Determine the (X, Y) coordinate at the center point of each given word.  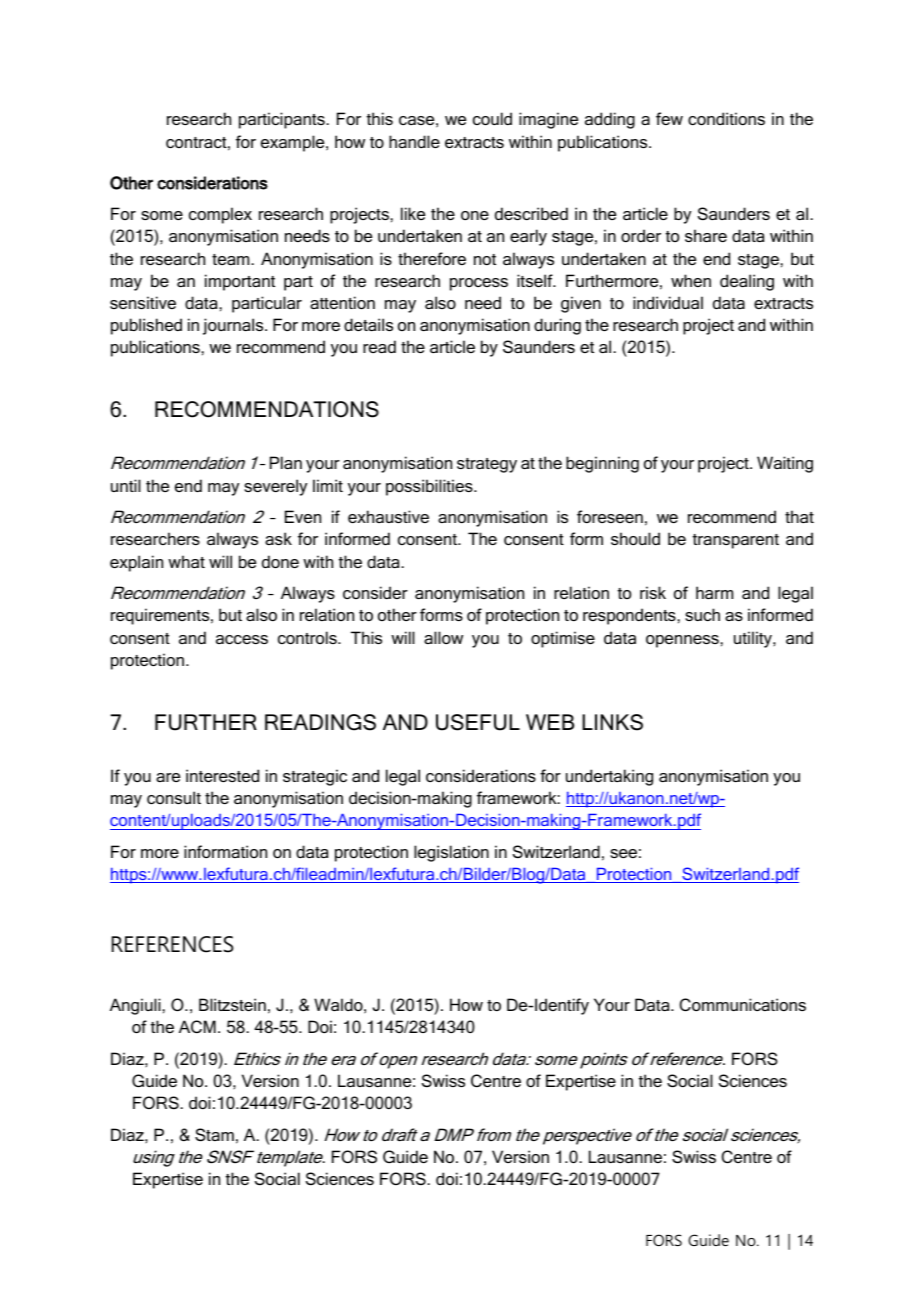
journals (234, 326)
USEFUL (478, 722)
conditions (726, 118)
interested (222, 775)
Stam (214, 1134)
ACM (197, 1026)
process (479, 284)
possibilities (430, 487)
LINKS (612, 722)
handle (414, 141)
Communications (743, 1004)
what (186, 561)
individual (668, 302)
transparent (736, 541)
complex (220, 215)
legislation (451, 853)
